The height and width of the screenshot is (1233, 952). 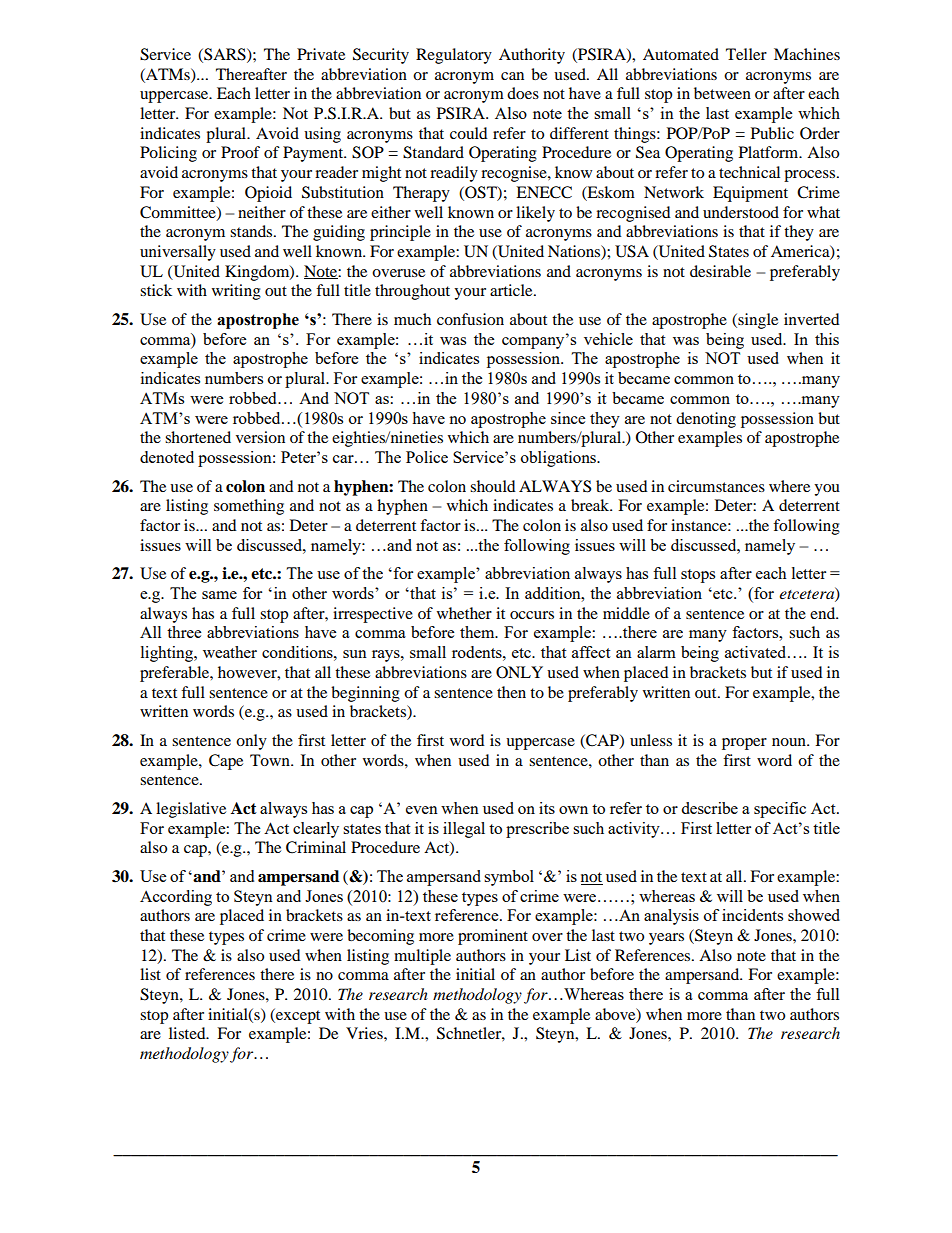 What do you see at coordinates (321, 54) in the screenshot?
I see `Private` at bounding box center [321, 54].
